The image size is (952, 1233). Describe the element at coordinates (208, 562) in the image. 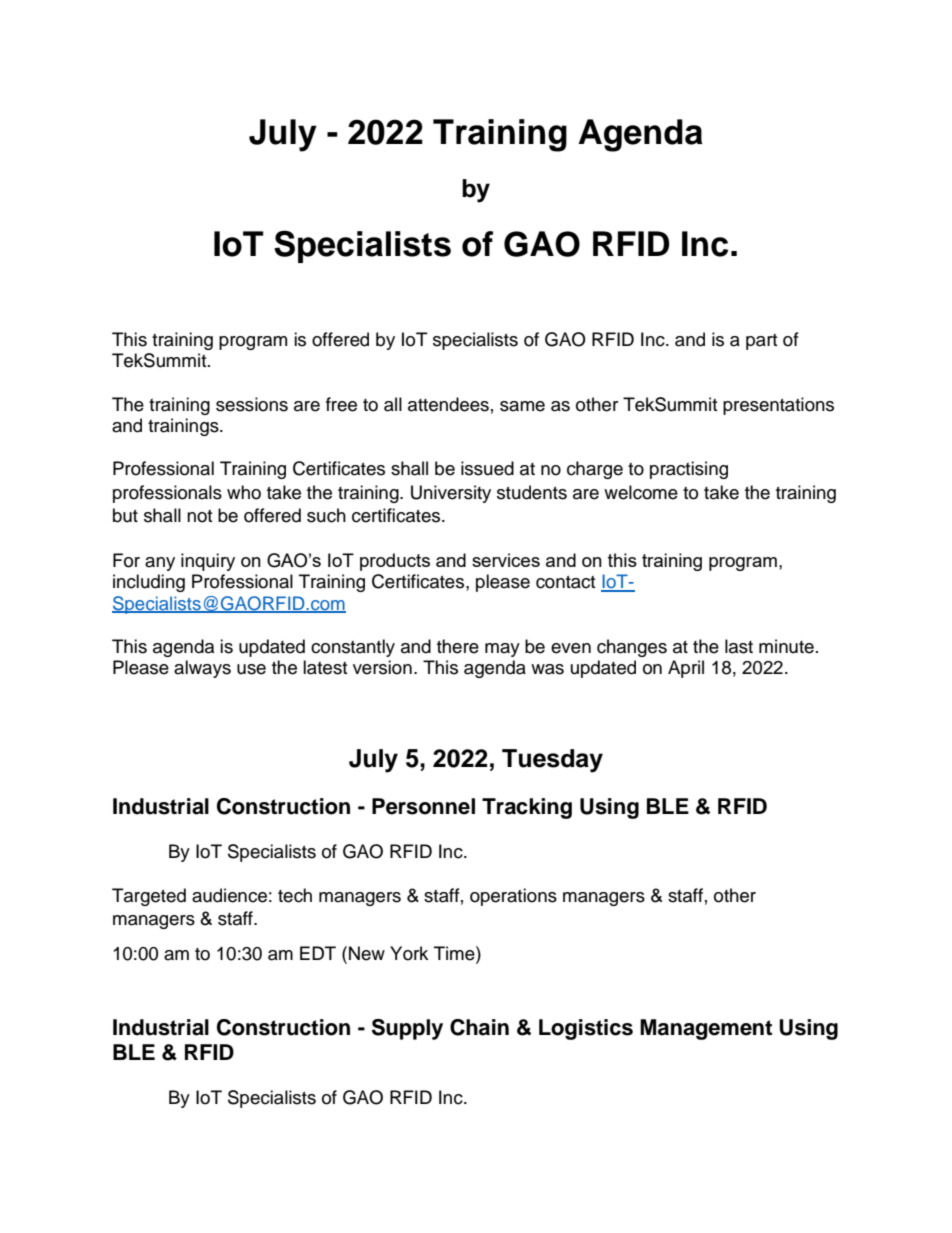

I see `inquiry` at that location.
